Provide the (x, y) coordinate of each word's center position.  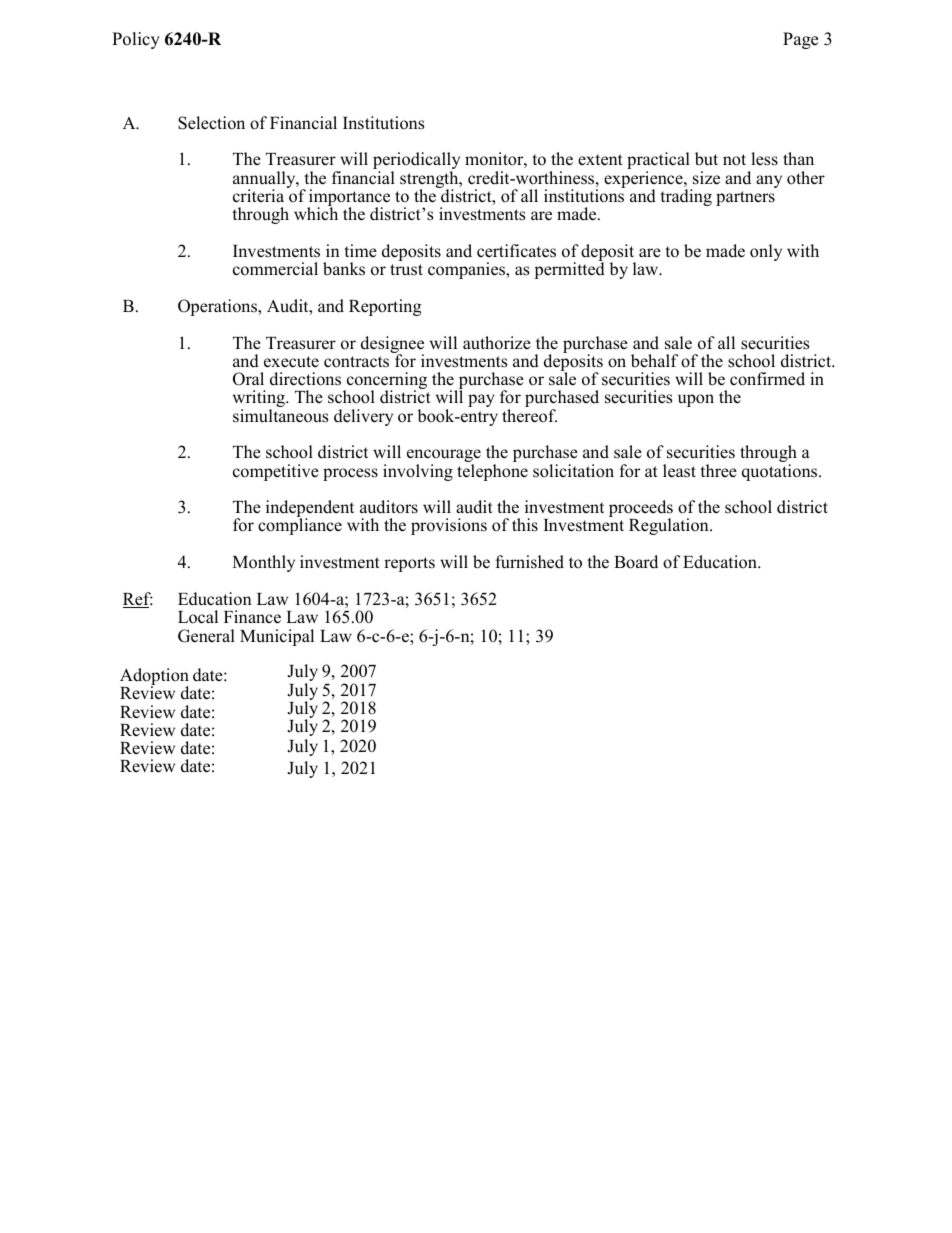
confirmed (767, 379)
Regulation (670, 526)
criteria (258, 196)
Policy (136, 40)
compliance (300, 526)
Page (800, 40)
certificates (516, 251)
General (206, 636)
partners (745, 198)
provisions (449, 526)
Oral (248, 379)
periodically (416, 162)
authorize (497, 343)
